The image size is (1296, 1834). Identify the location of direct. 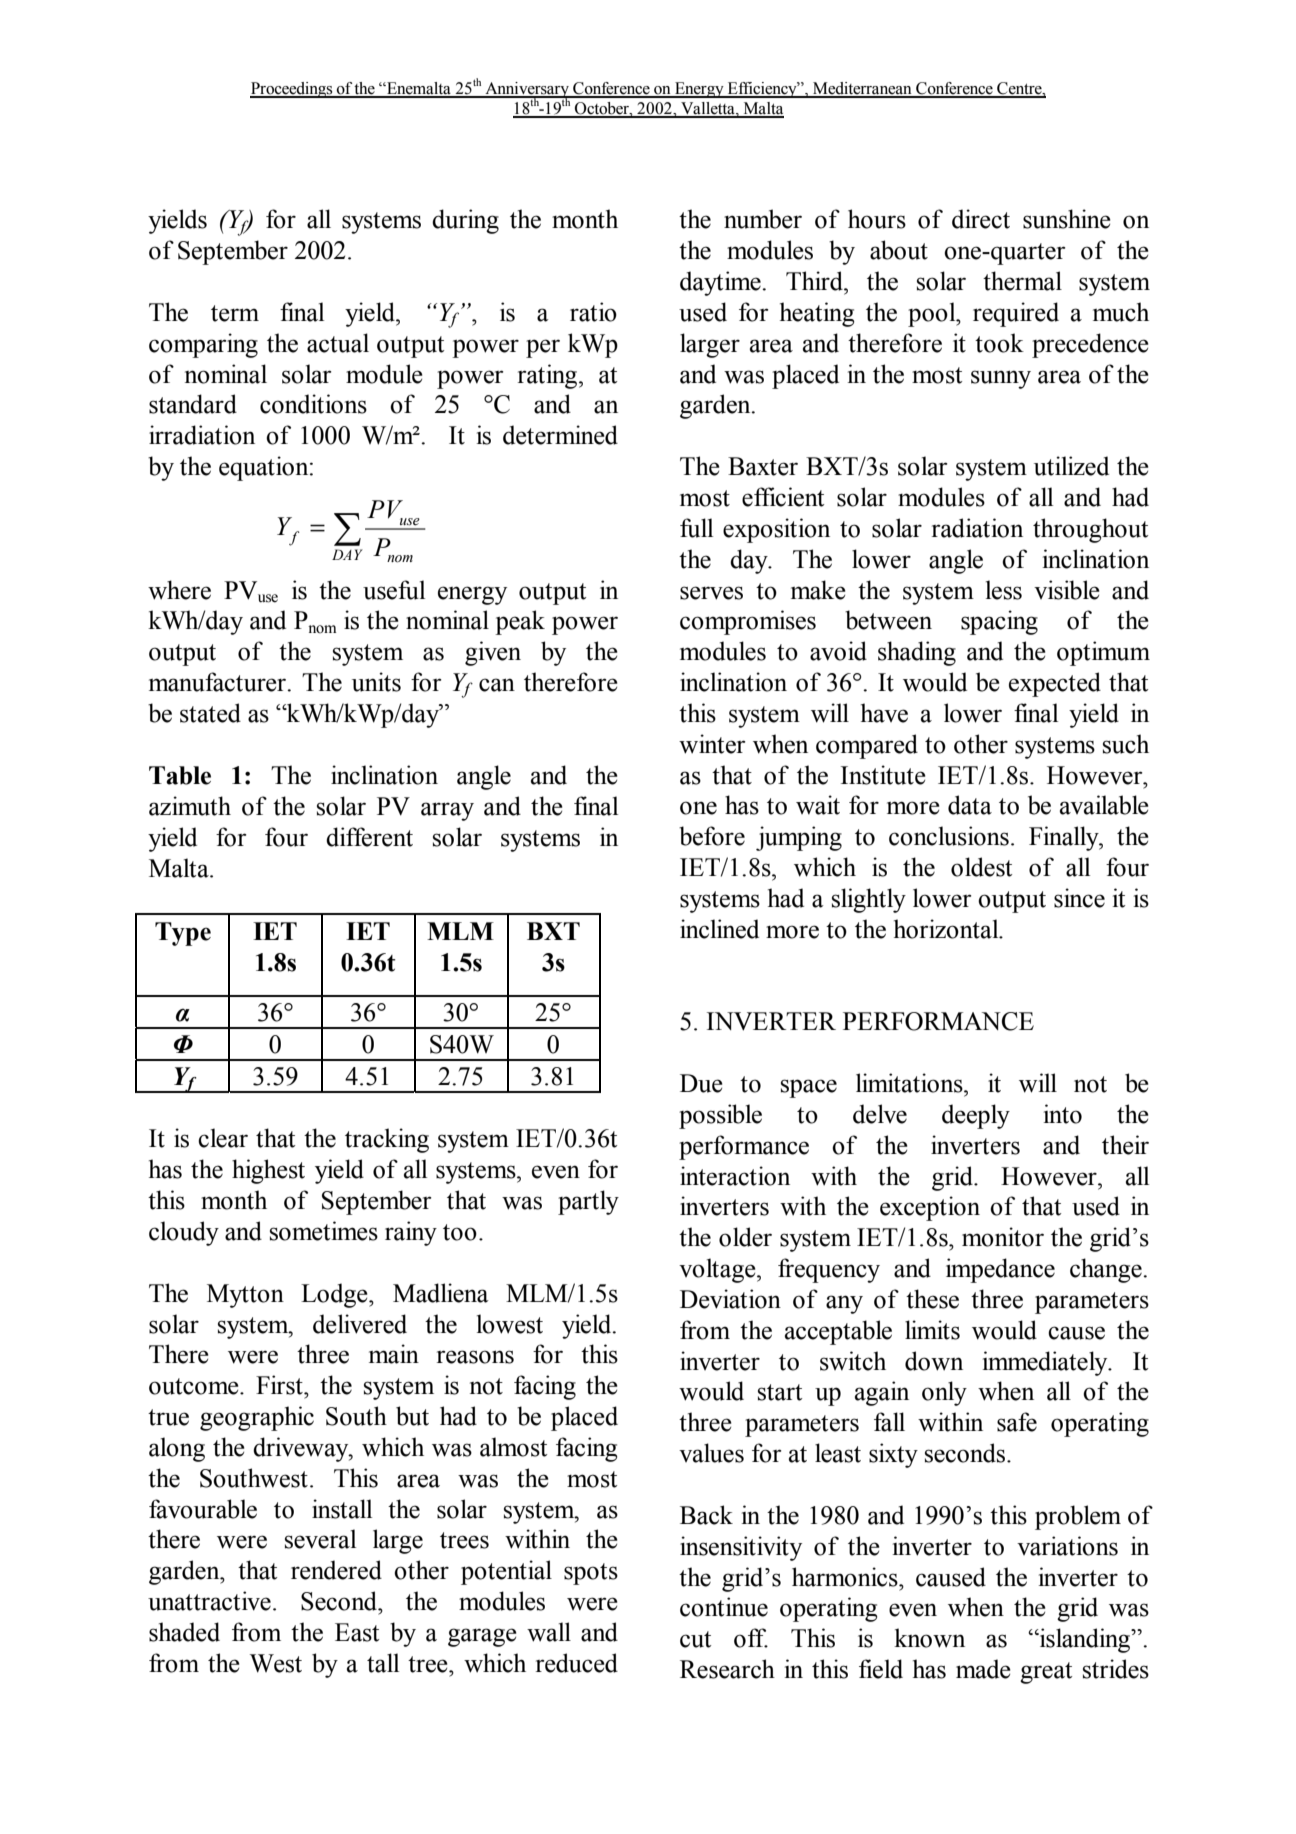
(981, 219).
